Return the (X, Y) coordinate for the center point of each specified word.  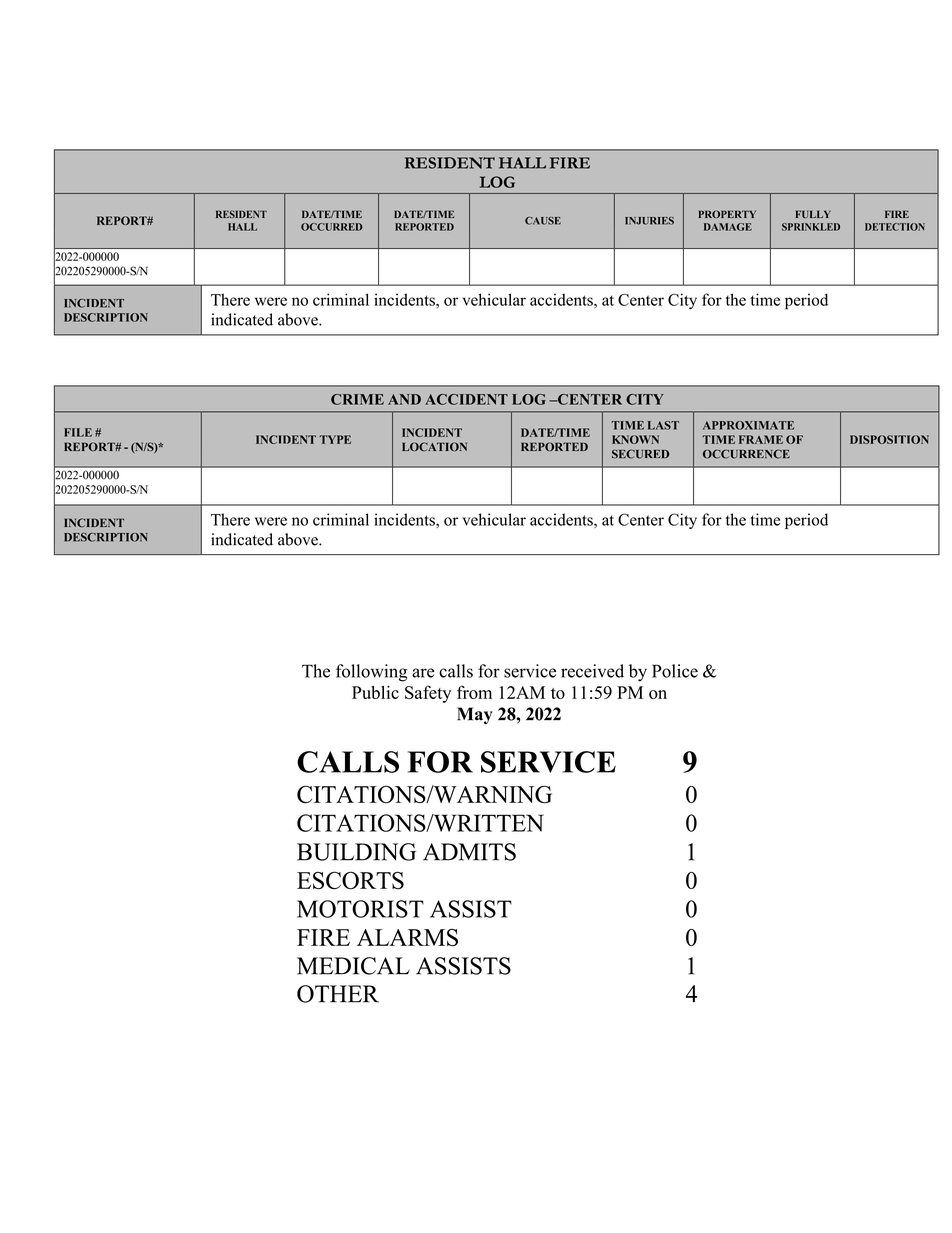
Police (675, 671)
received (592, 671)
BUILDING (356, 852)
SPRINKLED (811, 227)
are (423, 673)
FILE (78, 432)
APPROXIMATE (748, 425)
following (371, 673)
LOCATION (434, 447)
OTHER (338, 994)
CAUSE (543, 221)
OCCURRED (332, 227)
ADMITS (469, 852)
